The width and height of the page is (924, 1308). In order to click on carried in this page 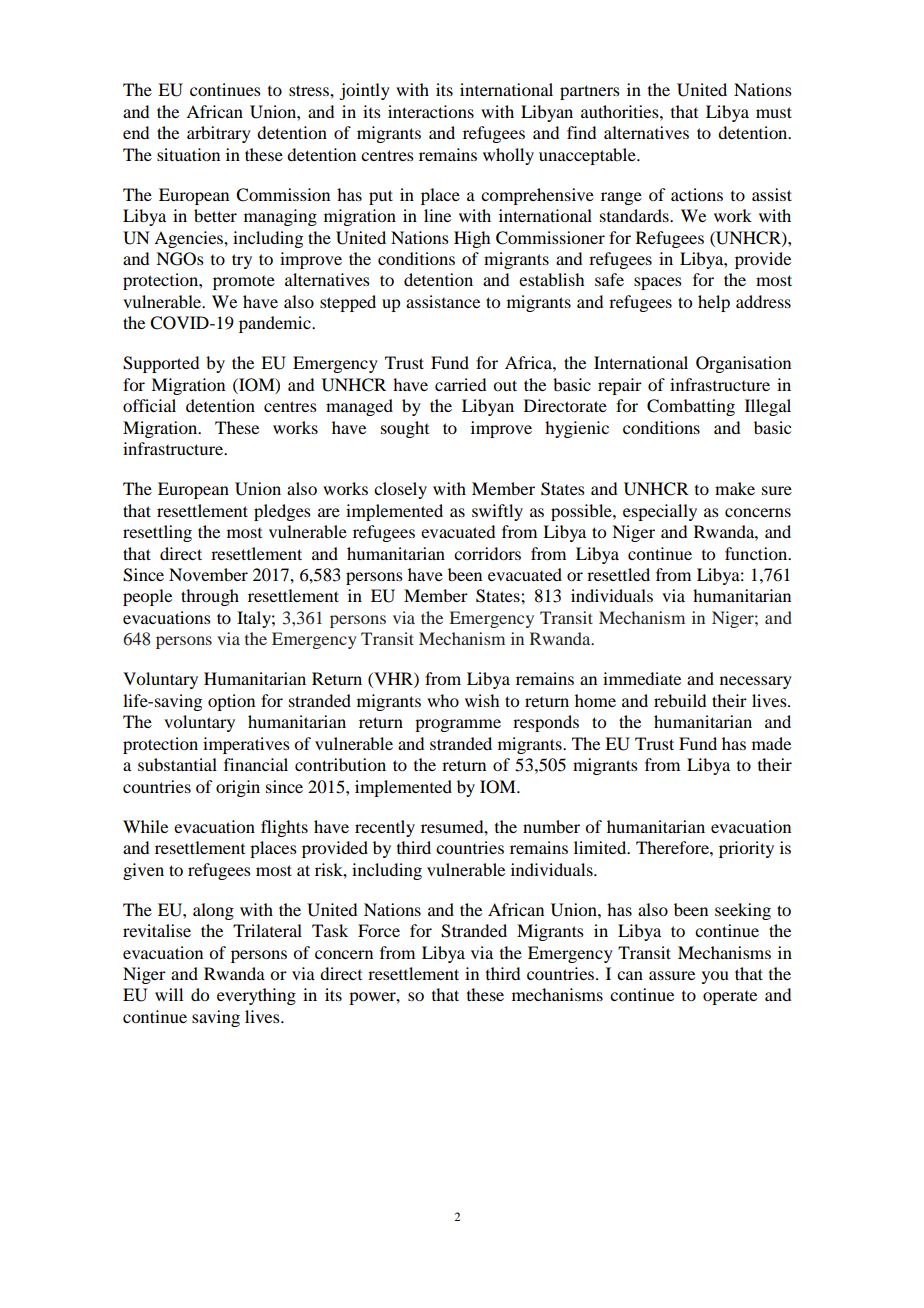, I will do `click(460, 384)`.
